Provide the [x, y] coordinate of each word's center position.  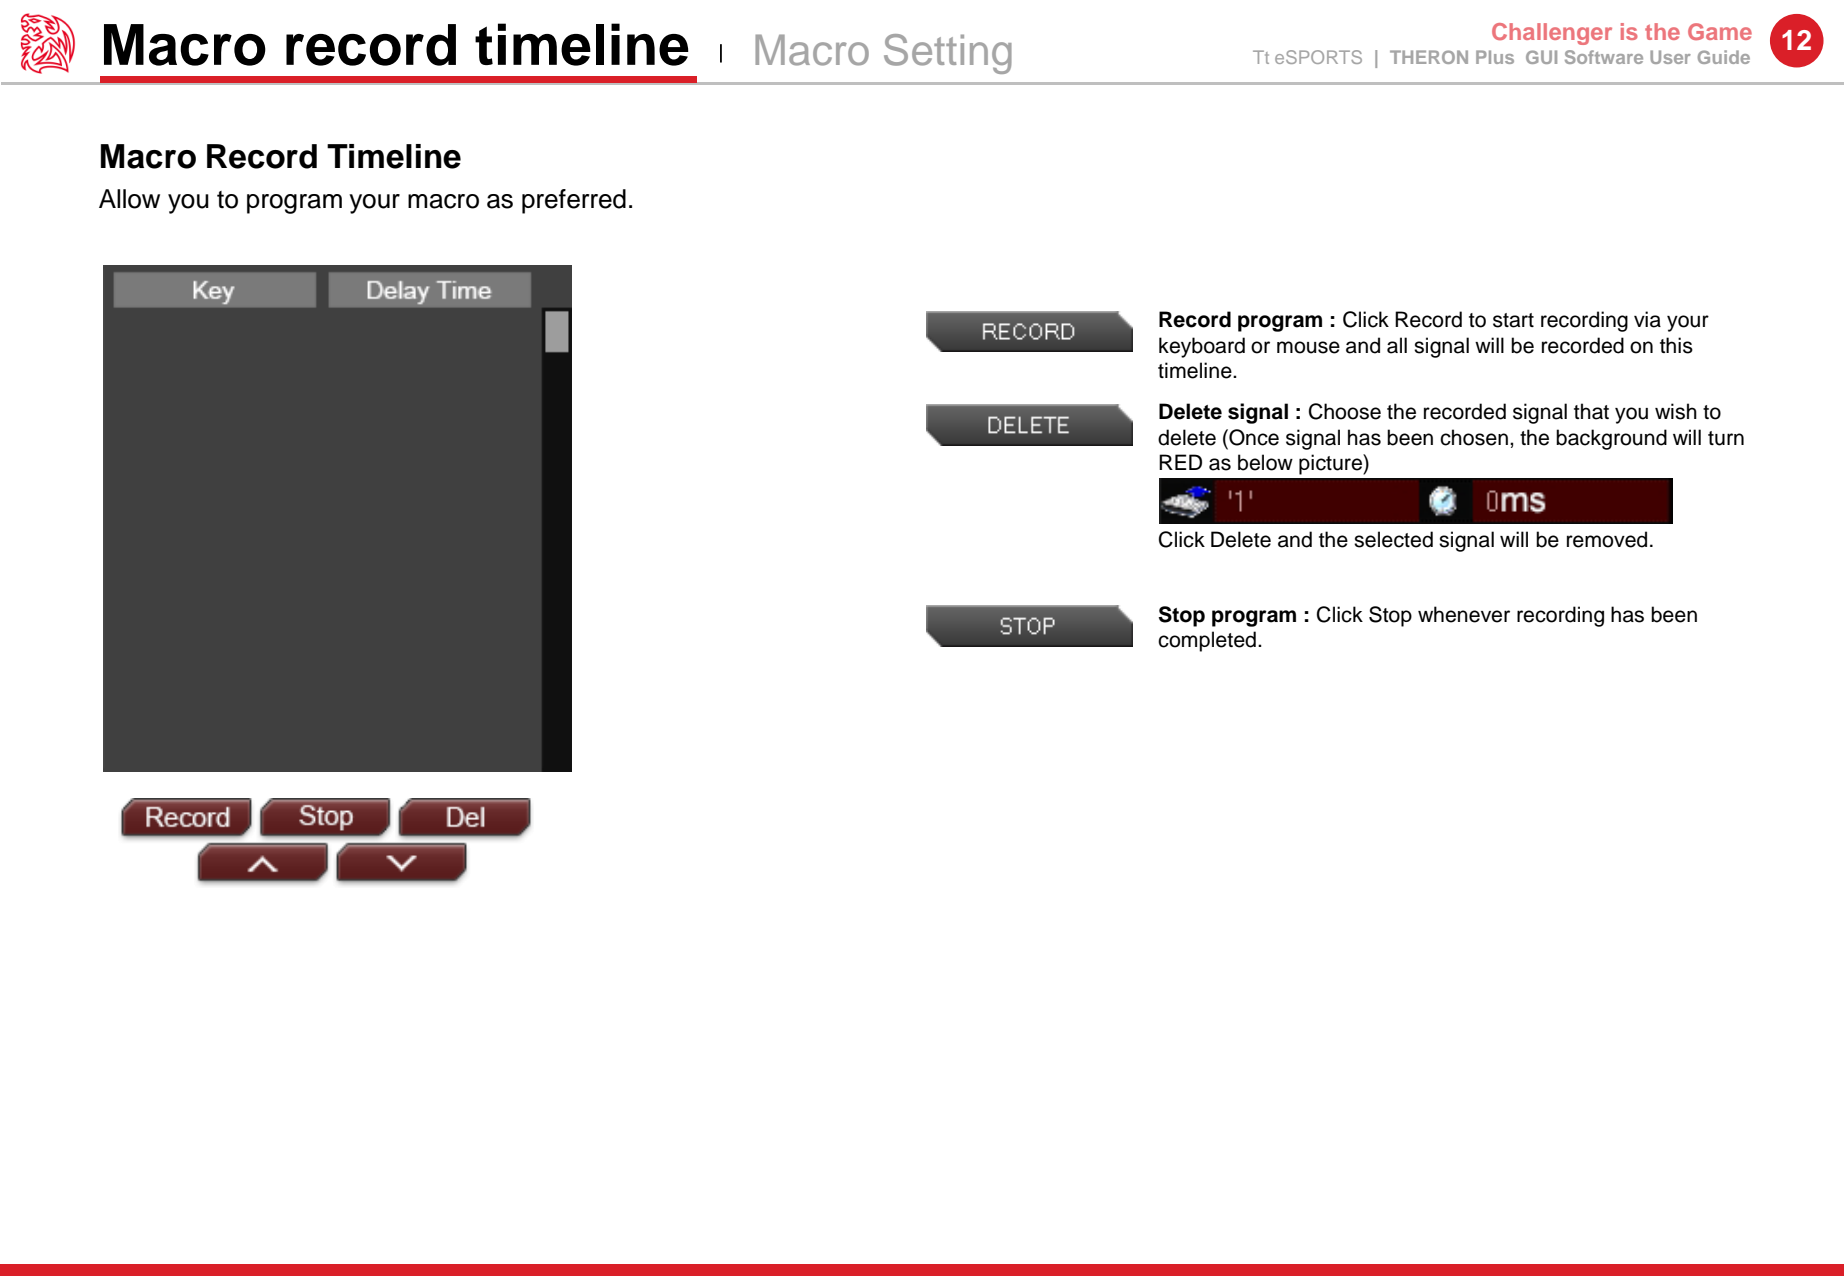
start [1513, 320]
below [1265, 462]
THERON [1429, 57]
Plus [1495, 57]
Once [1253, 437]
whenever [1464, 614]
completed [1207, 641]
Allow [129, 199]
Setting [948, 54]
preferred [574, 201]
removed [1607, 539]
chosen [1474, 437]
